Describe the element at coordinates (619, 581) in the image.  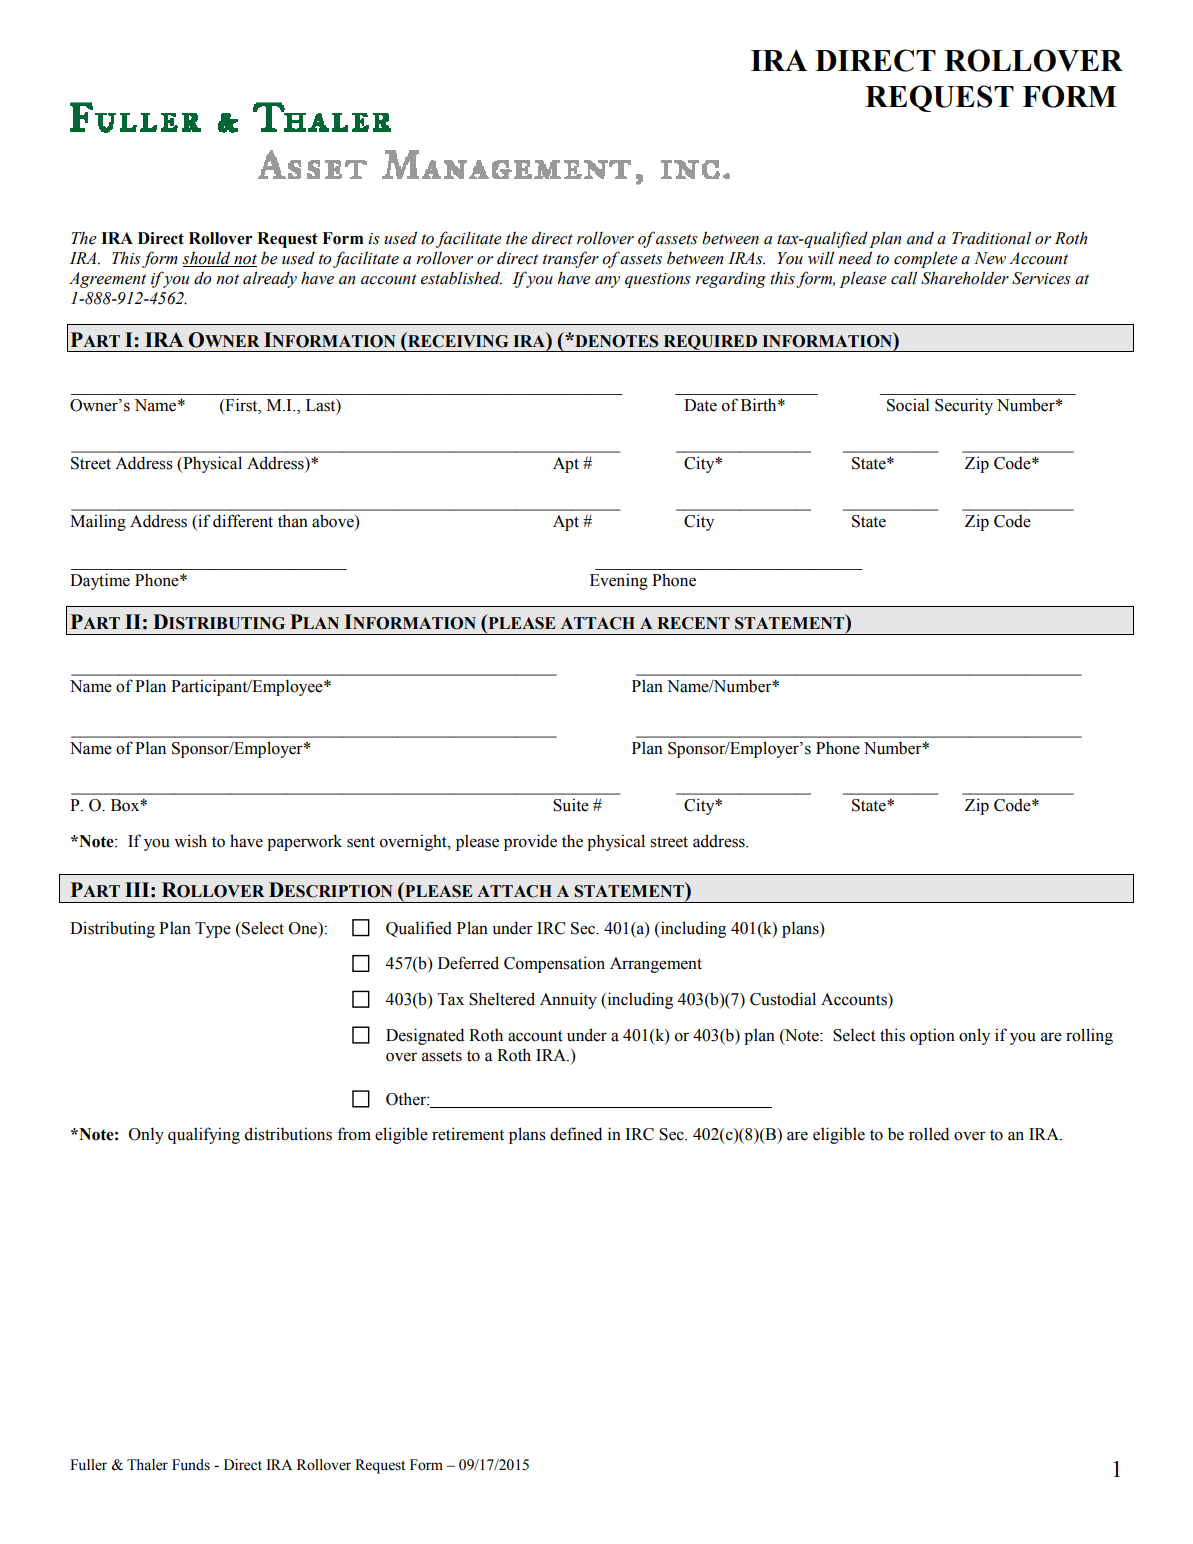
I see `Evening` at that location.
